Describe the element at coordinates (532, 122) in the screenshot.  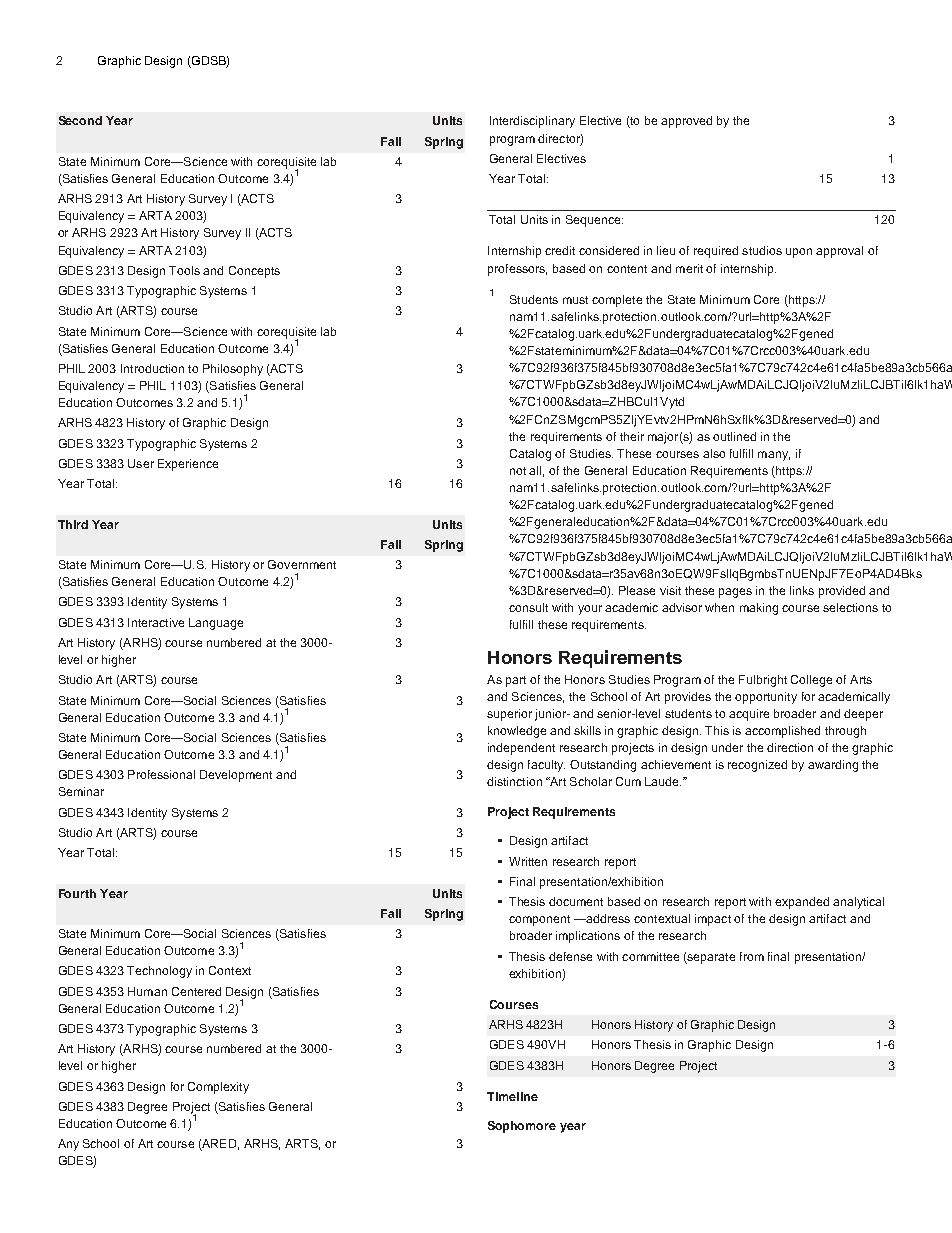
I see `Interdisciplinary` at that location.
